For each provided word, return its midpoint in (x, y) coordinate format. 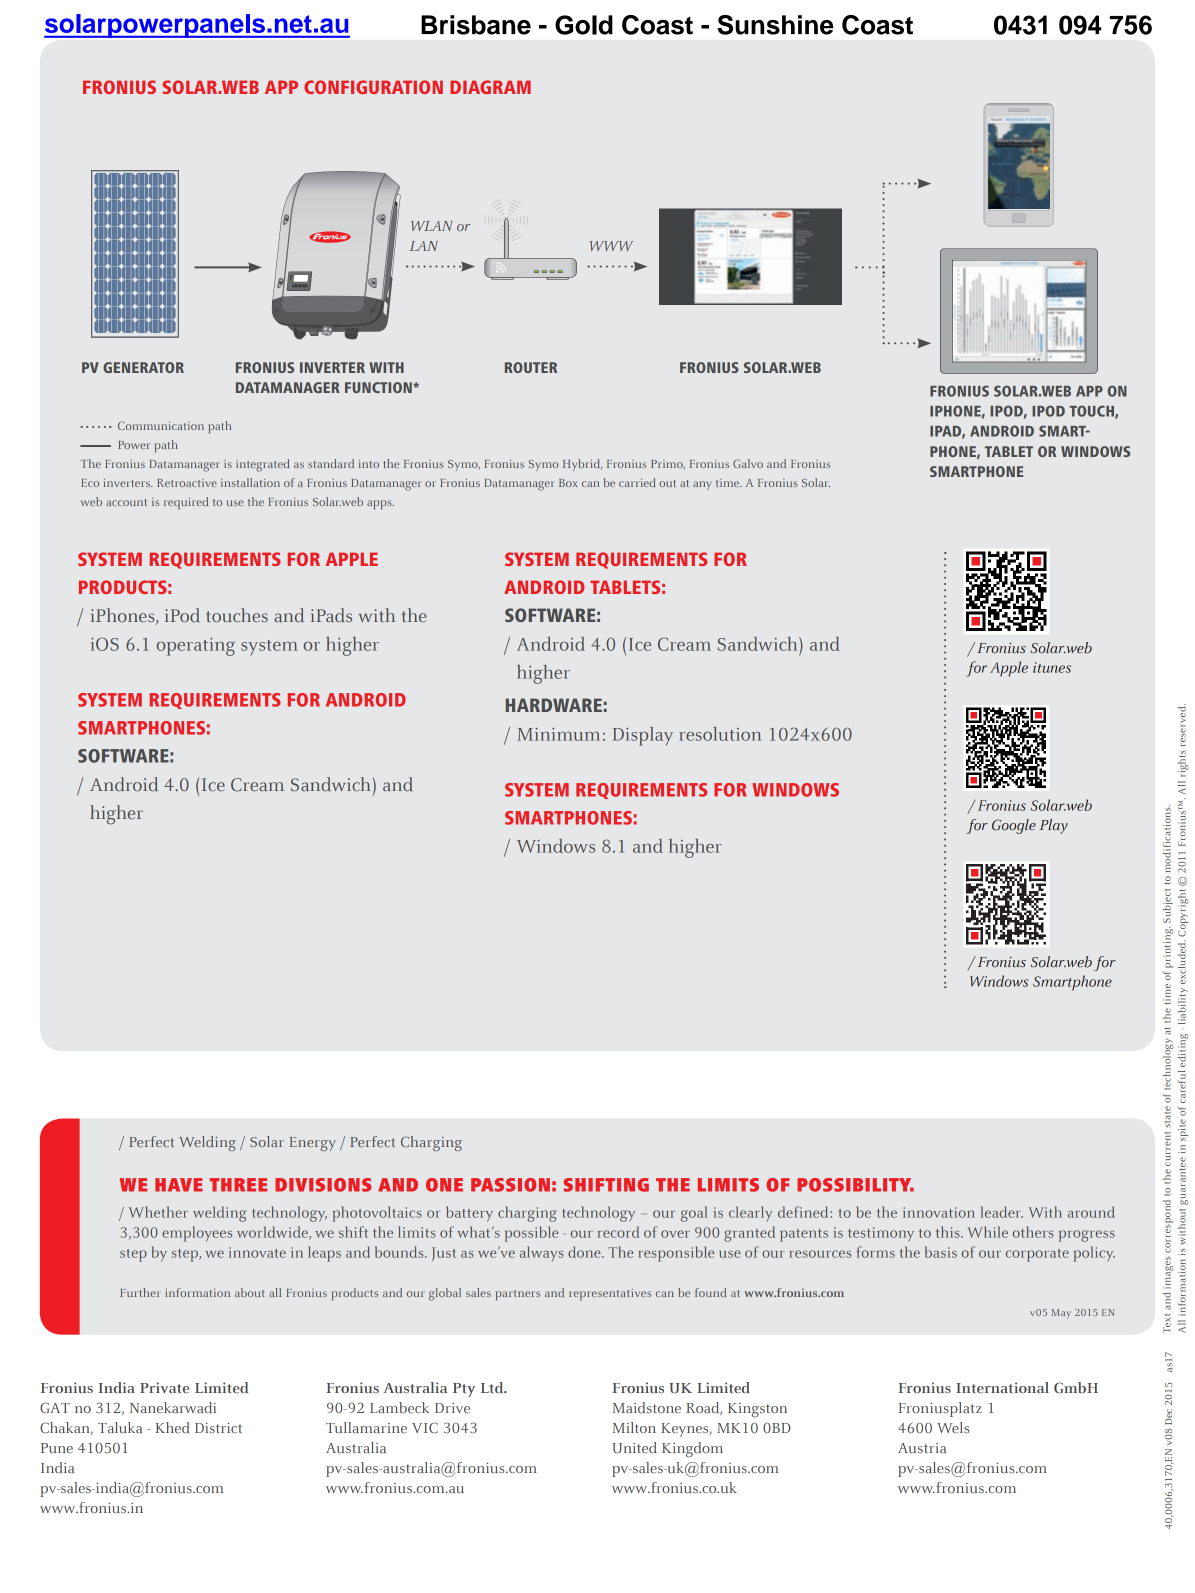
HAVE (179, 1185)
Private (164, 1387)
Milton (634, 1427)
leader (1002, 1212)
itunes (1052, 667)
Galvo (748, 463)
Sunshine (775, 25)
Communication (161, 425)
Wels (953, 1427)
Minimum (558, 734)
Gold (584, 25)
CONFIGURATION (373, 87)
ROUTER (531, 367)
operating (195, 647)
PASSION (510, 1185)
